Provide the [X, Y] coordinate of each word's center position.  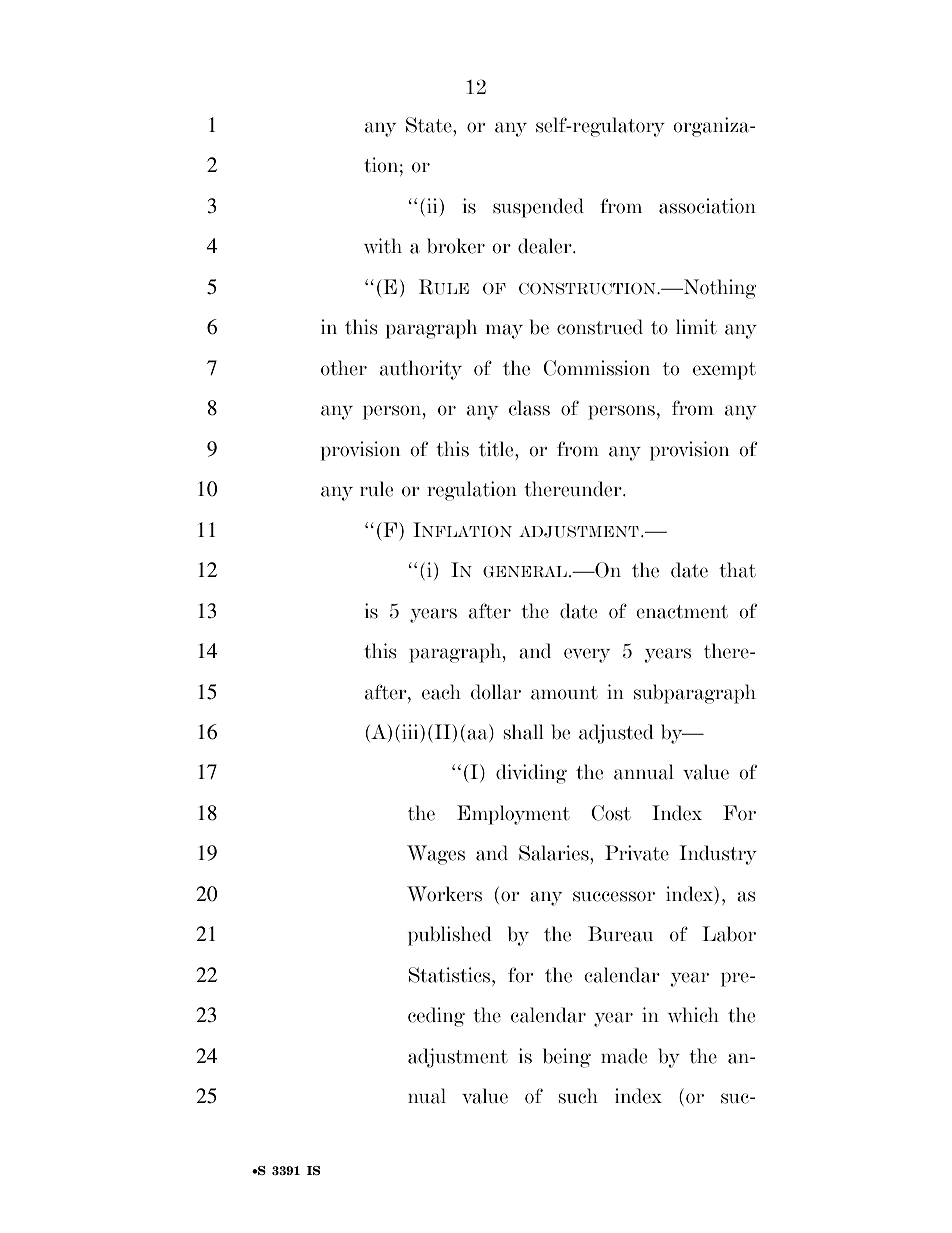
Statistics [451, 975]
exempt [724, 371]
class [529, 408]
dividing [531, 774]
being [567, 1058]
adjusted [616, 734]
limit [696, 327]
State [430, 125]
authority [421, 370]
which [693, 1015]
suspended [538, 208]
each [441, 692]
